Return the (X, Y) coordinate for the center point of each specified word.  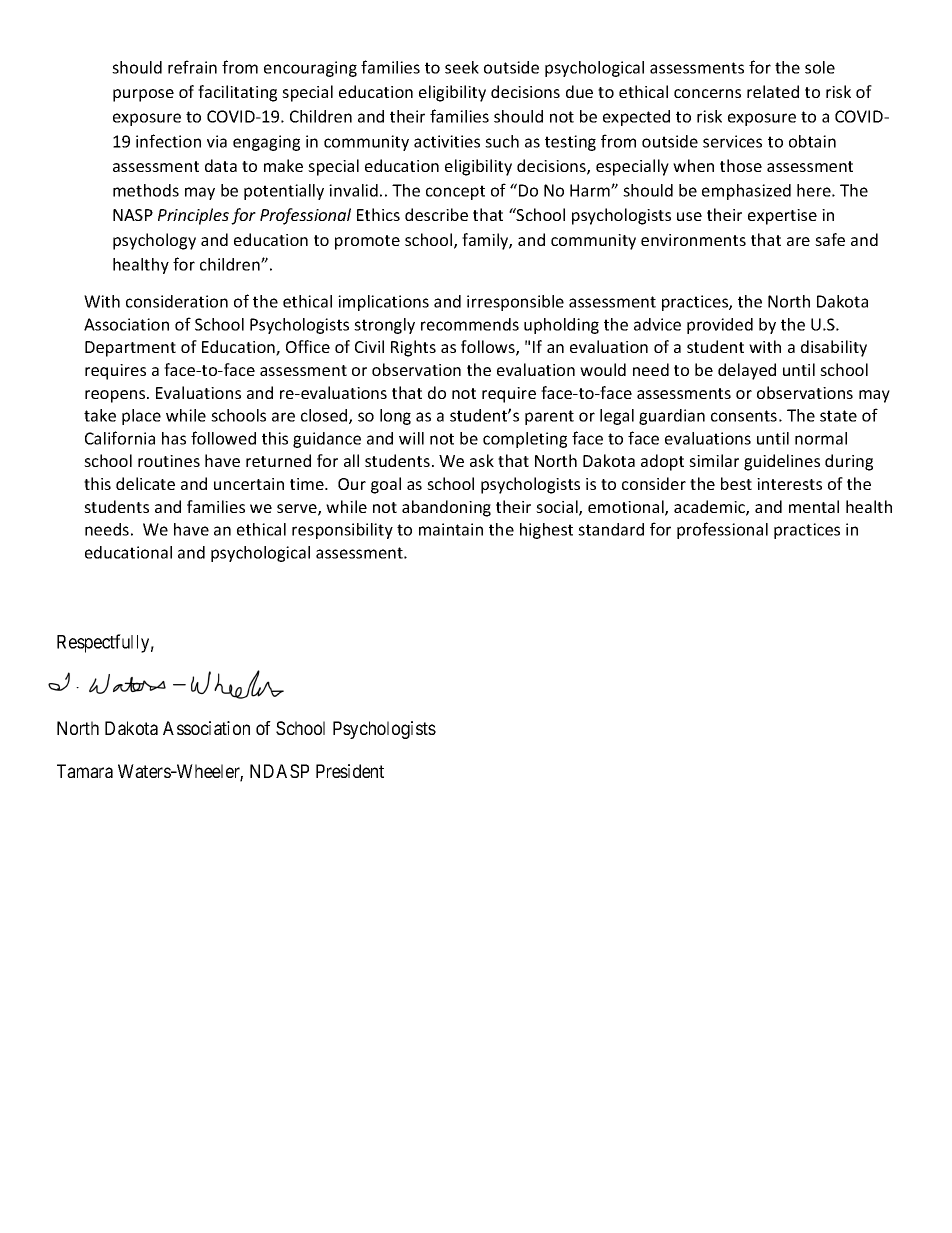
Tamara (85, 771)
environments (693, 240)
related (773, 91)
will (411, 438)
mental (814, 506)
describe (436, 214)
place (141, 417)
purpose (143, 95)
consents (744, 416)
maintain (451, 529)
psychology (154, 241)
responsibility (342, 531)
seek (462, 67)
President (350, 771)
